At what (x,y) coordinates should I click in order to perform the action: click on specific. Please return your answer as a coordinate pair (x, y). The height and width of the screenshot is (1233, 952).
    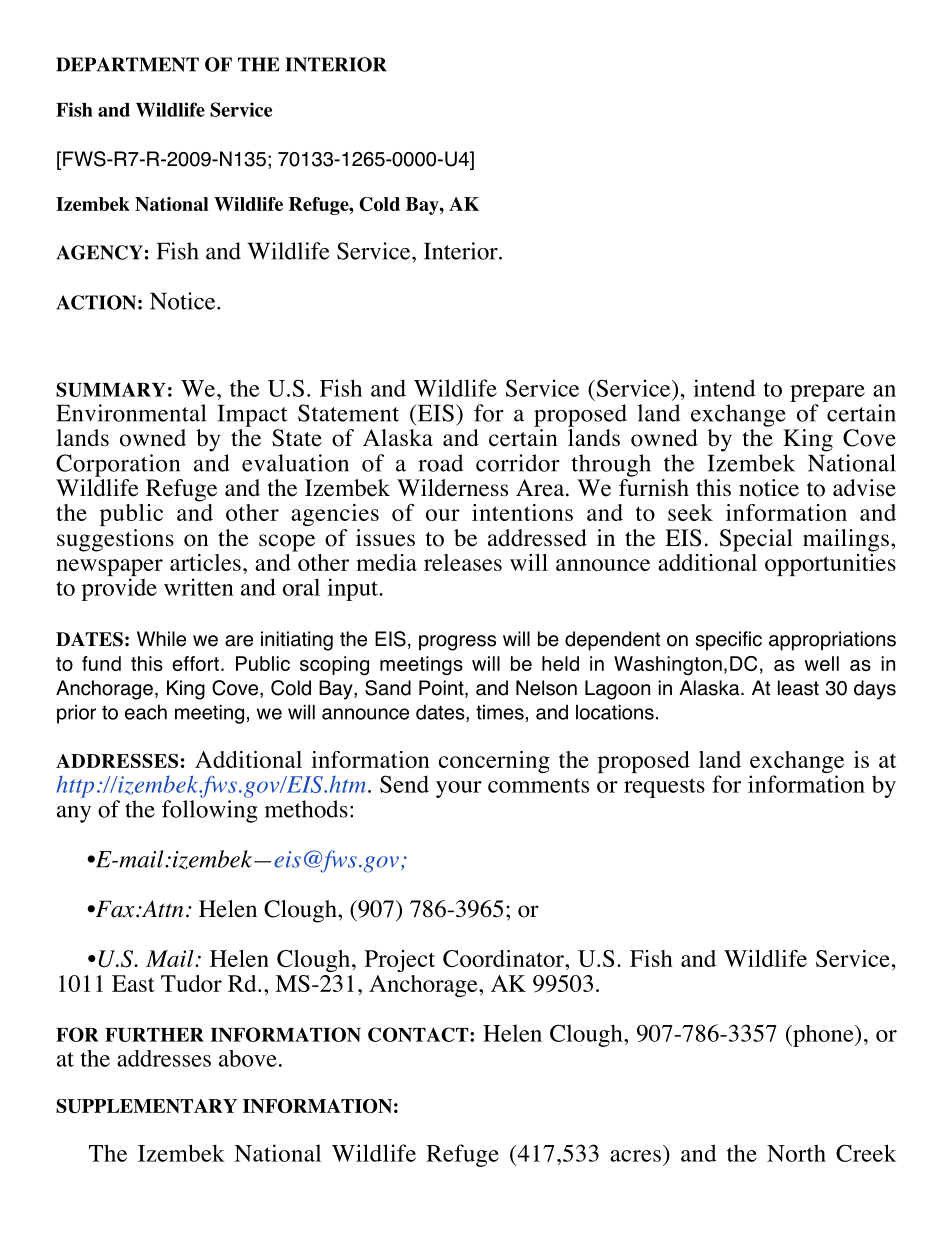
    Looking at the image, I should click on (729, 640).
